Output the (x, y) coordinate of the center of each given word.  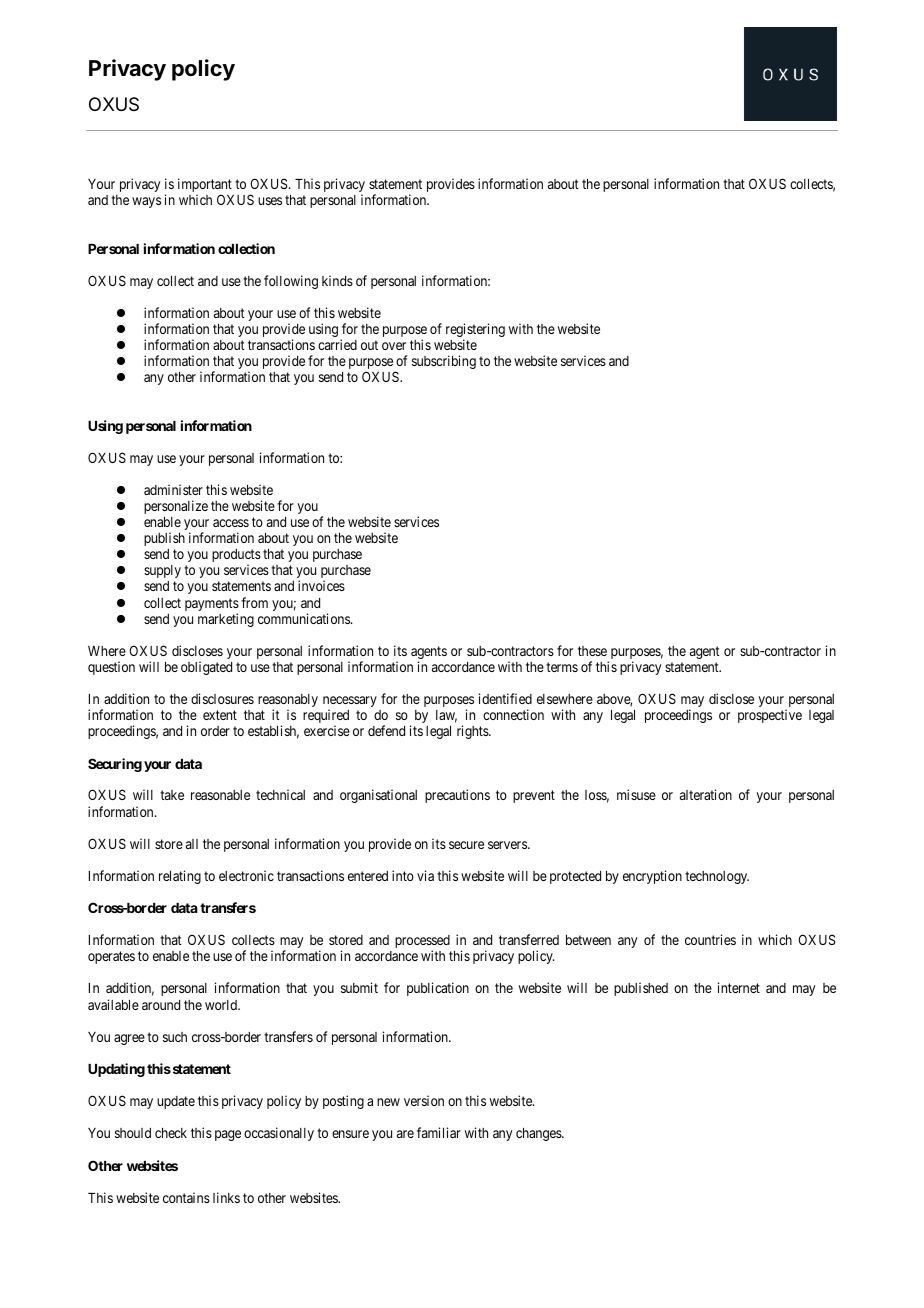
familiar (439, 1132)
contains (186, 1197)
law (446, 716)
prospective (770, 716)
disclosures (222, 698)
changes (539, 1134)
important (205, 186)
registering (475, 331)
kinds (337, 280)
